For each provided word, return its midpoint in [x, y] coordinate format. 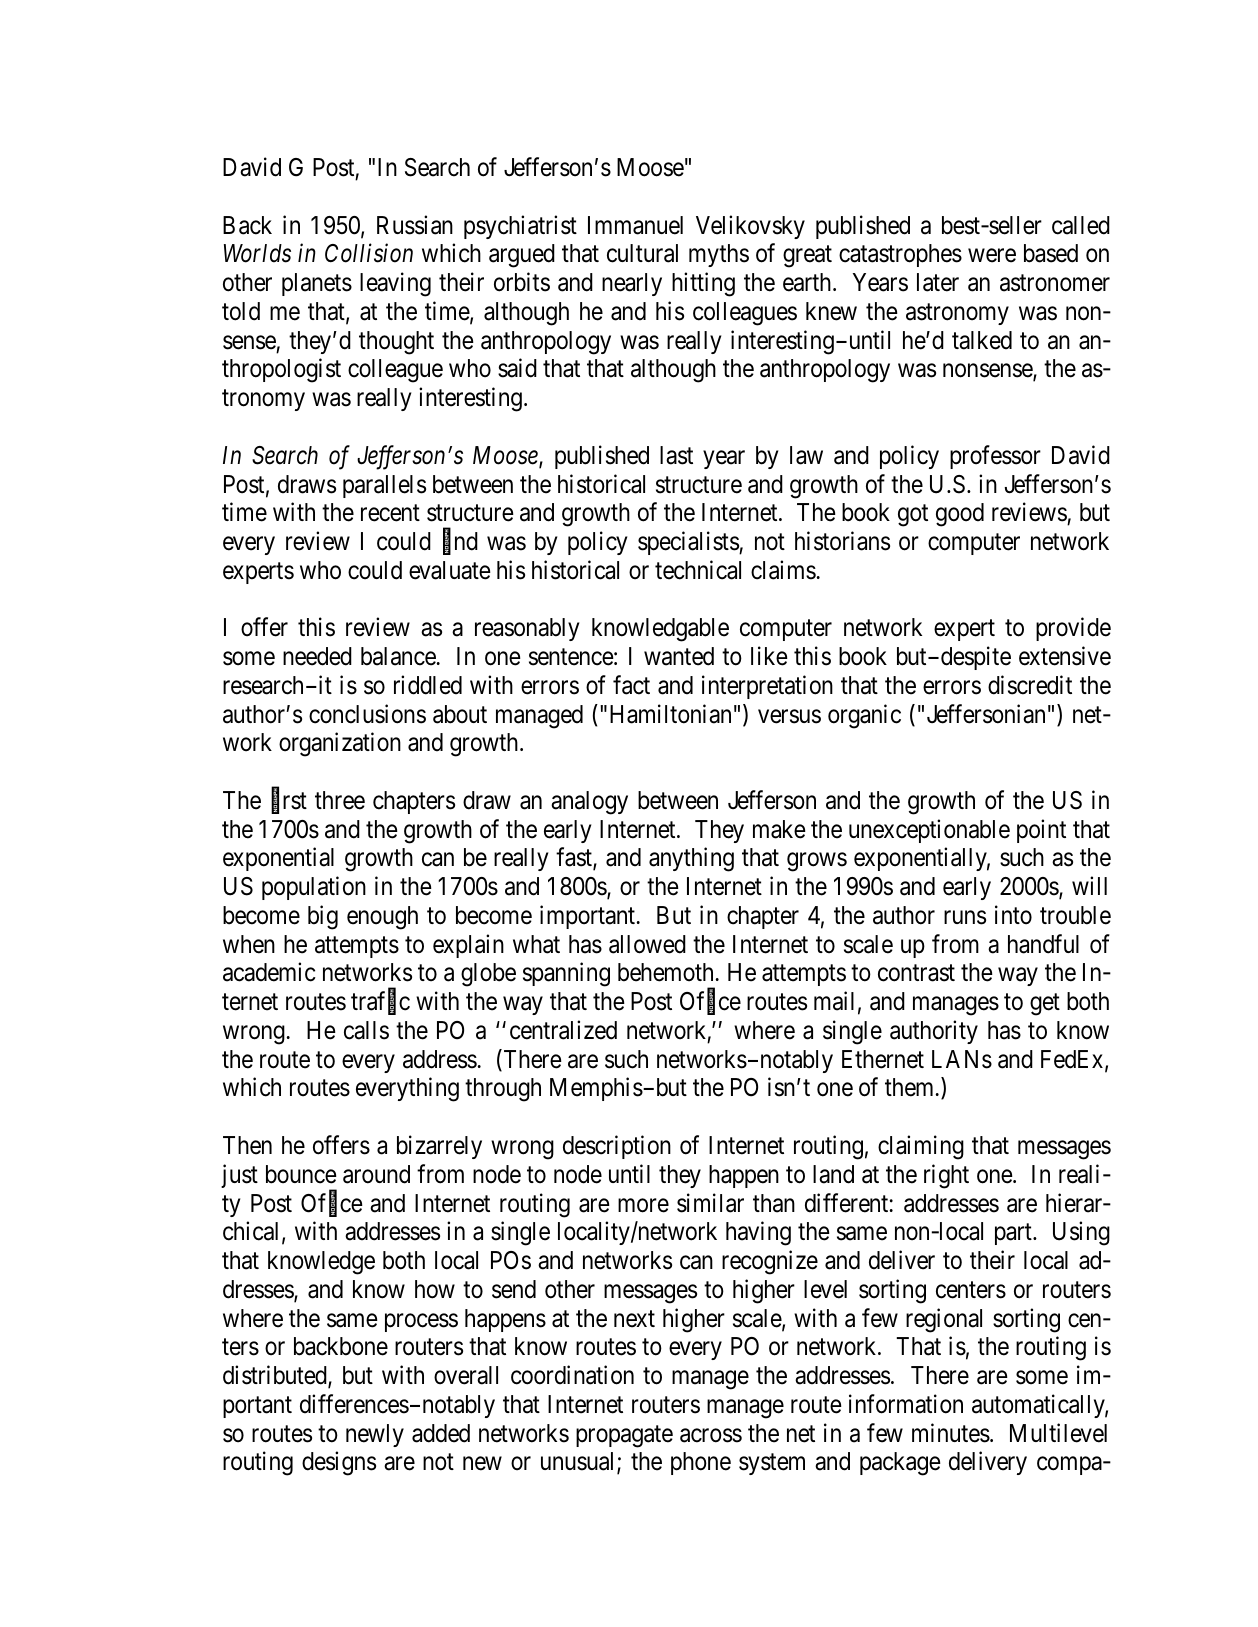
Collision [369, 253]
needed [317, 656]
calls [366, 1030]
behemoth [665, 972]
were [992, 256]
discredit [1030, 685]
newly [375, 1435]
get [1045, 1005]
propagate [624, 1436]
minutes [951, 1433]
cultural [642, 253]
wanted [679, 656]
